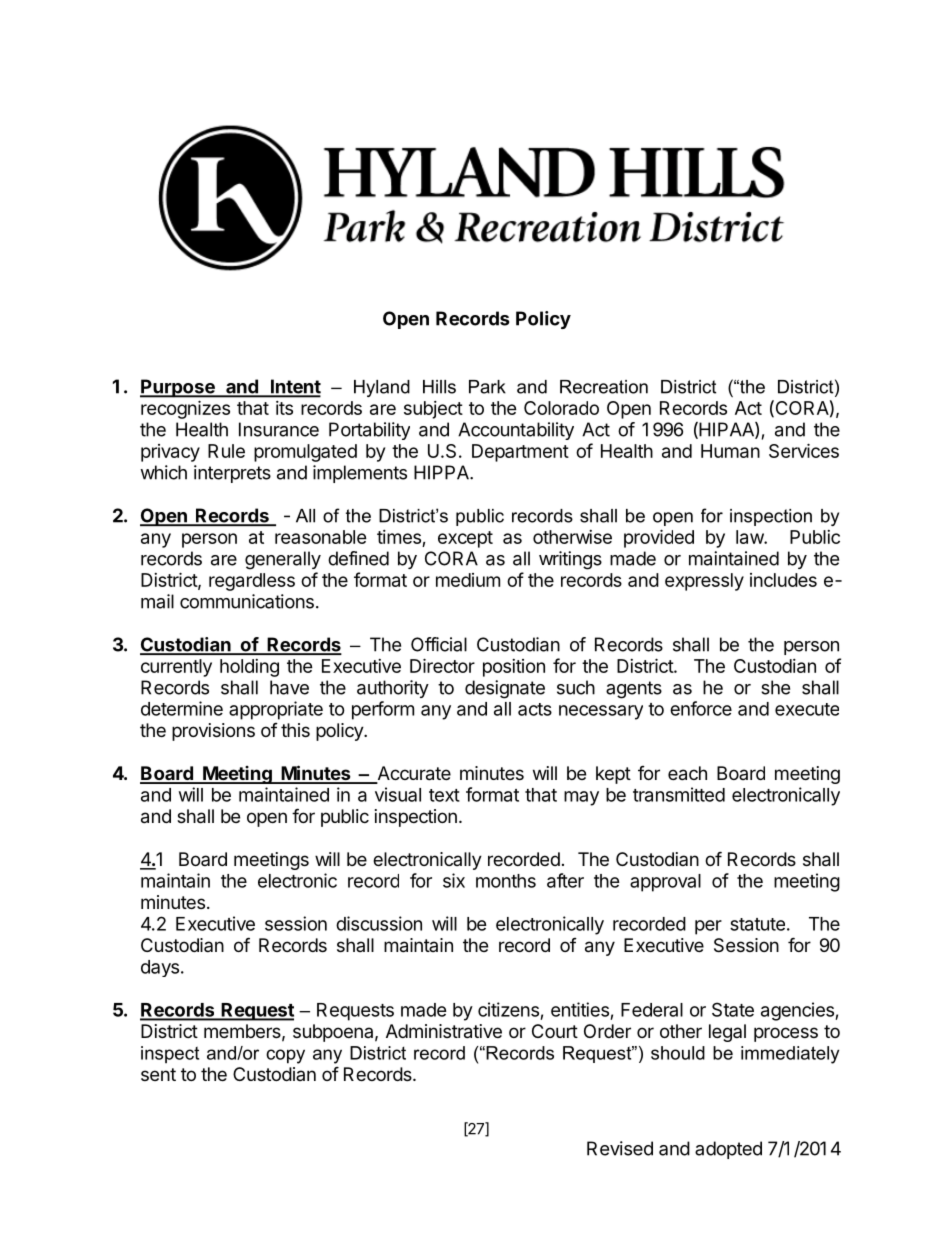 This screenshot has width=952, height=1233. Describe the element at coordinates (620, 1148) in the screenshot. I see `Revised` at that location.
